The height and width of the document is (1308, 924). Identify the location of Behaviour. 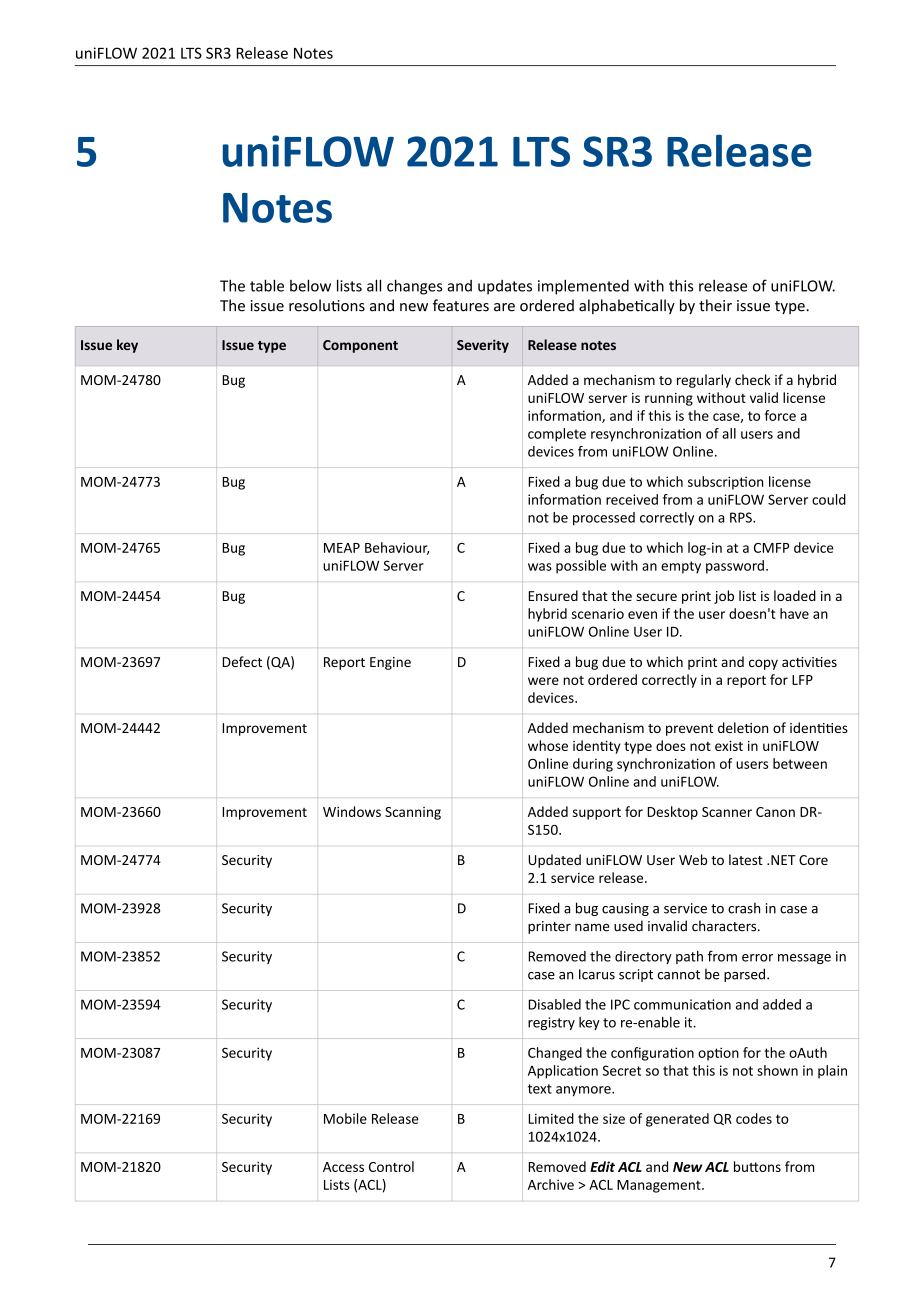
(397, 548).
